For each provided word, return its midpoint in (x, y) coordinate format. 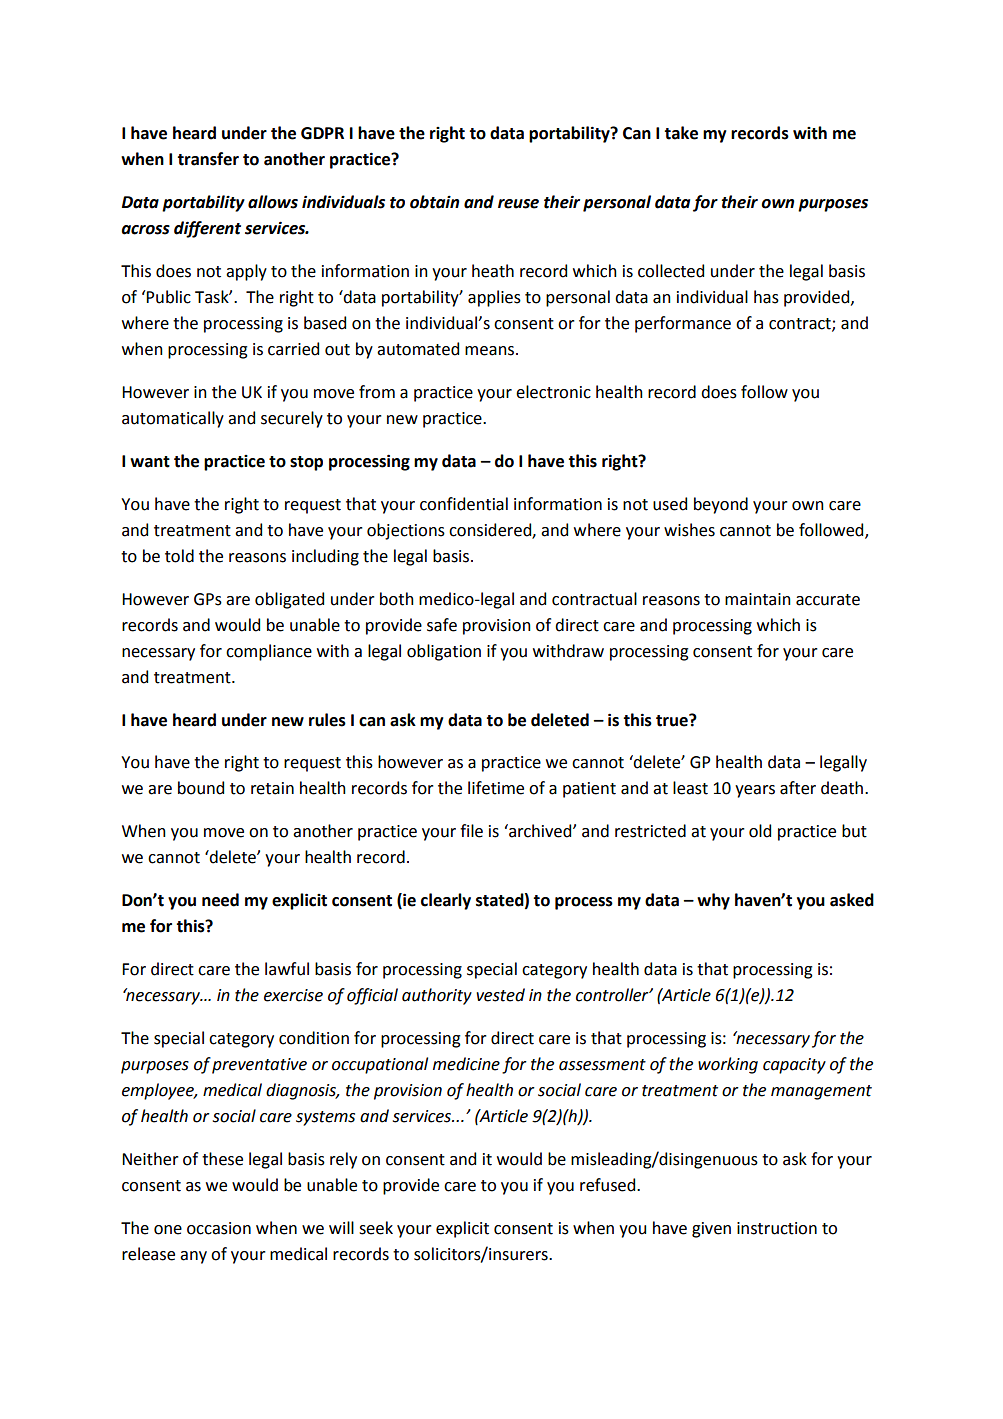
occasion (219, 1228)
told (179, 556)
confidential (464, 504)
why (713, 901)
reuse (518, 204)
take (681, 133)
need (220, 900)
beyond (721, 505)
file (471, 831)
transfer (208, 159)
